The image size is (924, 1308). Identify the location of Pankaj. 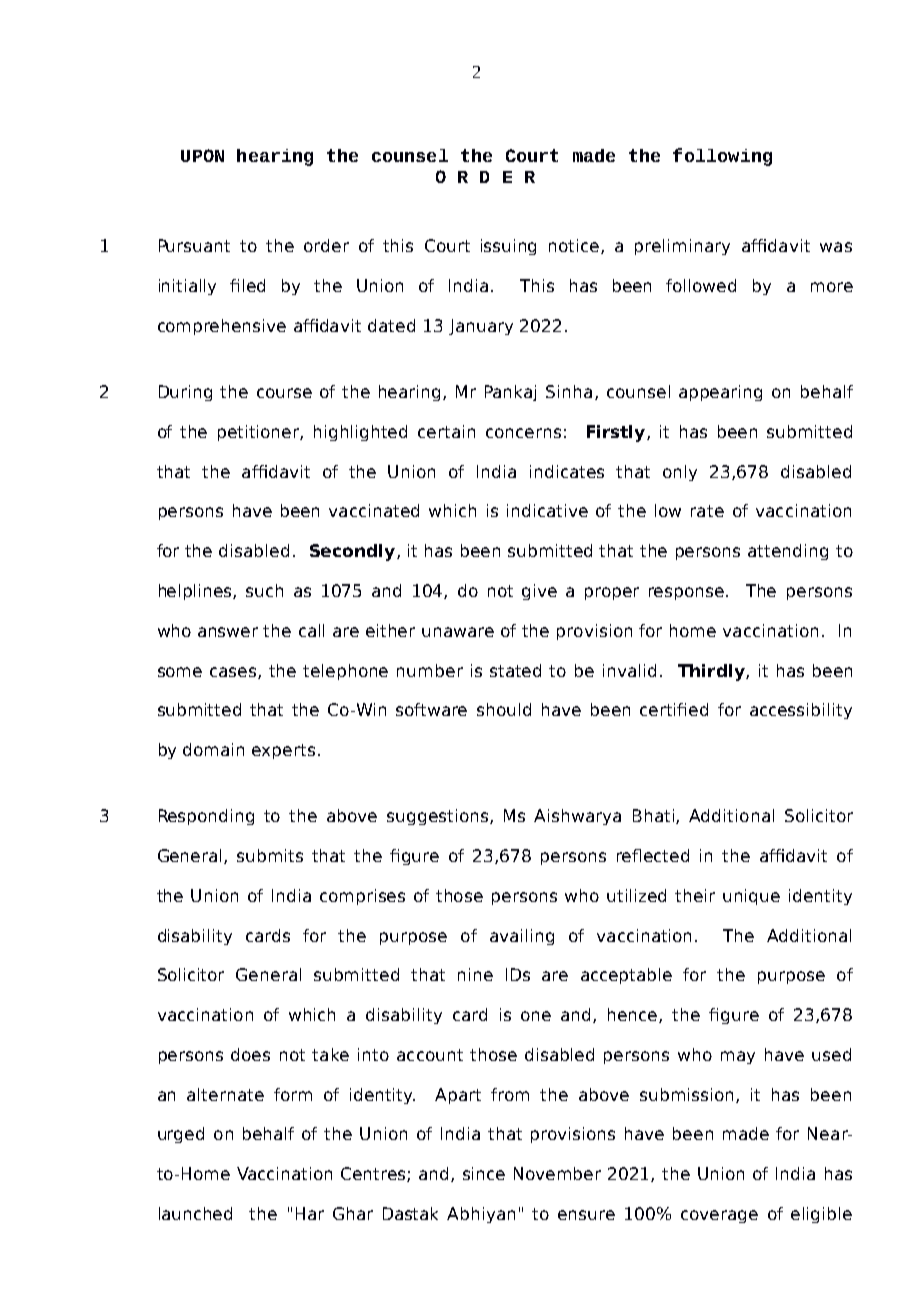
(510, 393).
